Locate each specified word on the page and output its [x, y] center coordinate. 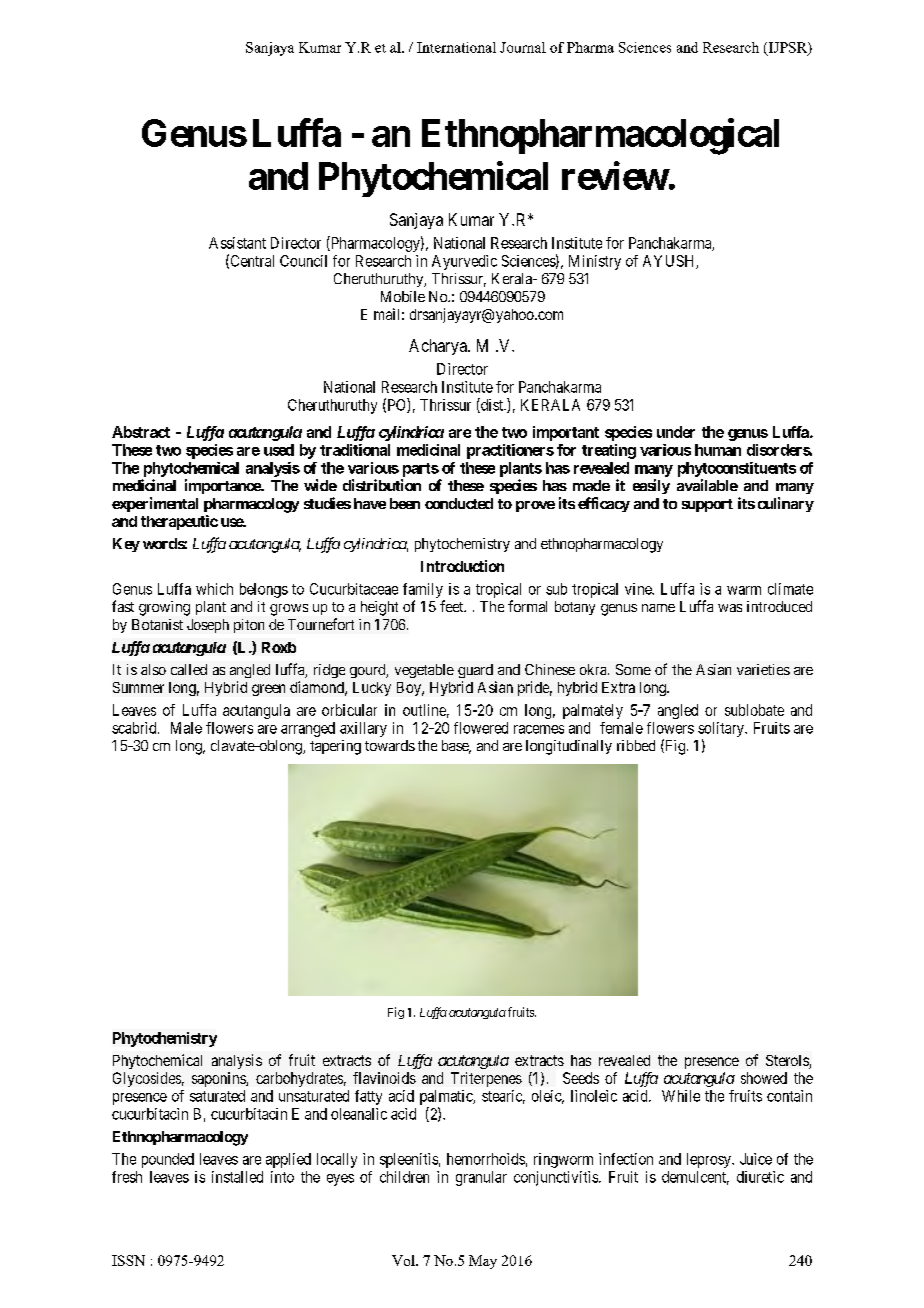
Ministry [595, 262]
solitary [722, 729]
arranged [308, 729]
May [483, 1262]
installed [237, 1177]
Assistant [237, 243]
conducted [459, 503]
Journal [523, 47]
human [718, 450]
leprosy [710, 1160]
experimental [155, 504]
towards [390, 745]
